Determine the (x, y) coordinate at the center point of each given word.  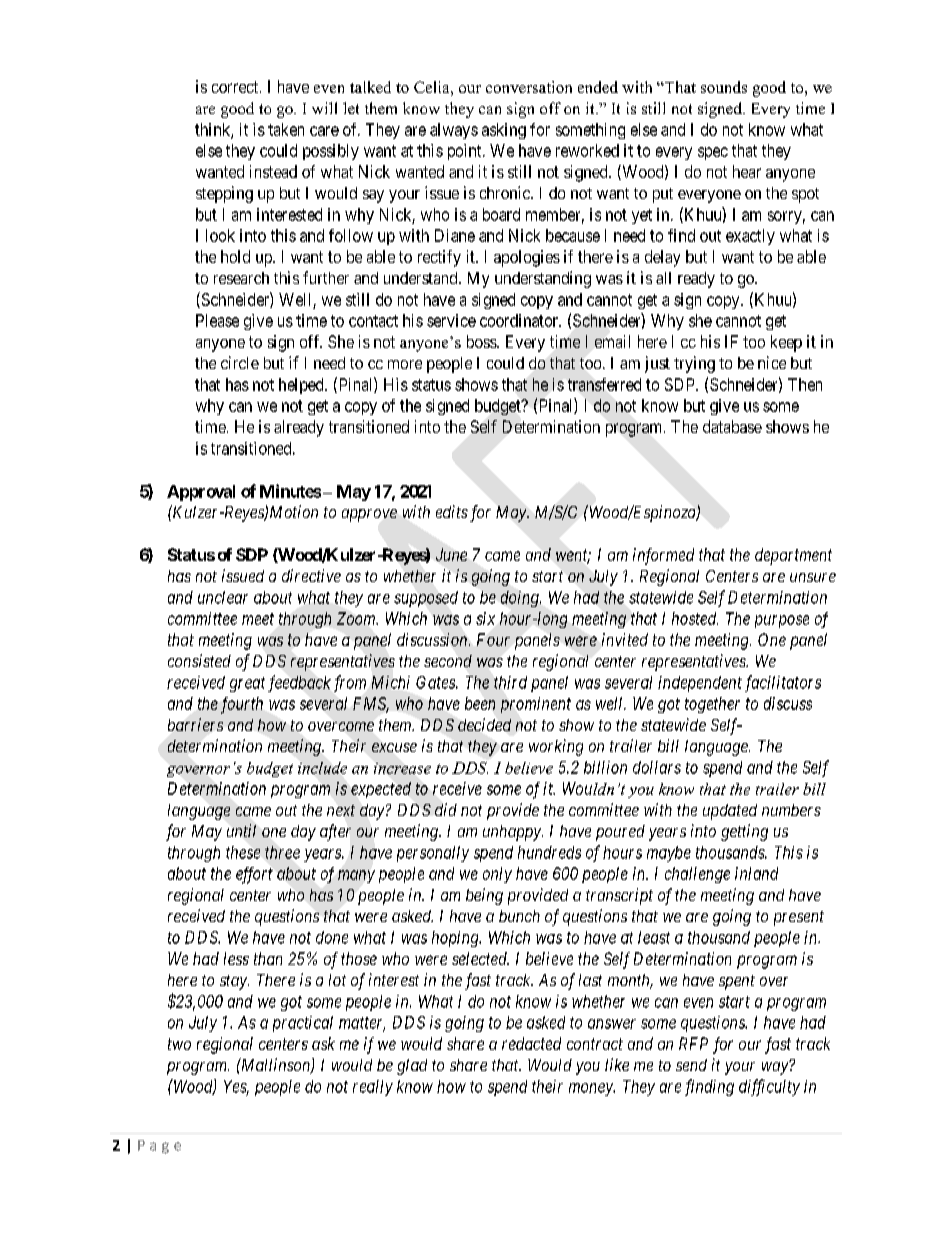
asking (504, 131)
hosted (695, 618)
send (691, 1065)
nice (772, 362)
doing (521, 599)
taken (286, 129)
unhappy (513, 833)
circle (240, 362)
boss (482, 341)
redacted (531, 1043)
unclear (223, 597)
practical (303, 1024)
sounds (724, 87)
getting (744, 832)
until (241, 830)
